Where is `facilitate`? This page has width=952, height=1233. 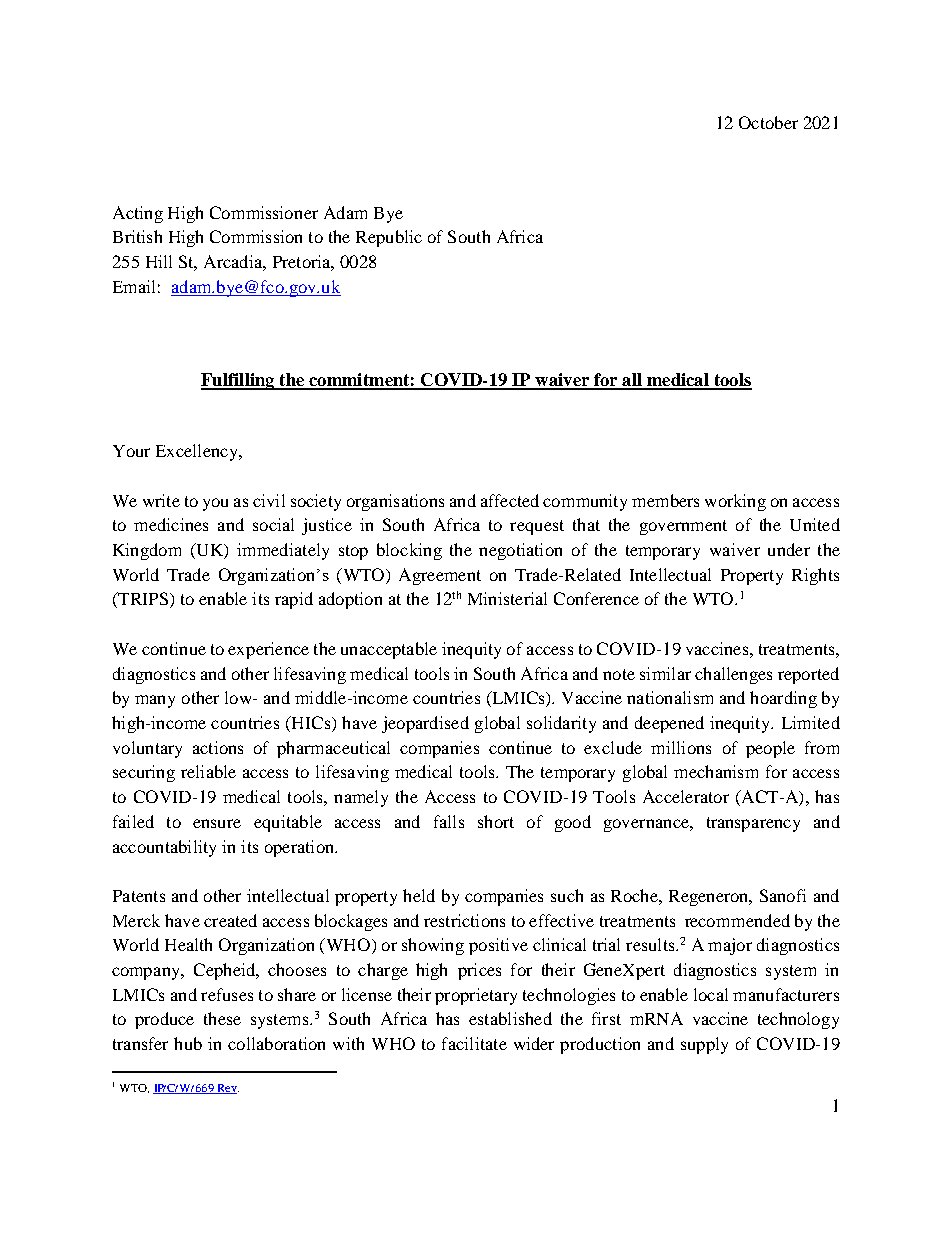 facilitate is located at coordinates (474, 1043).
